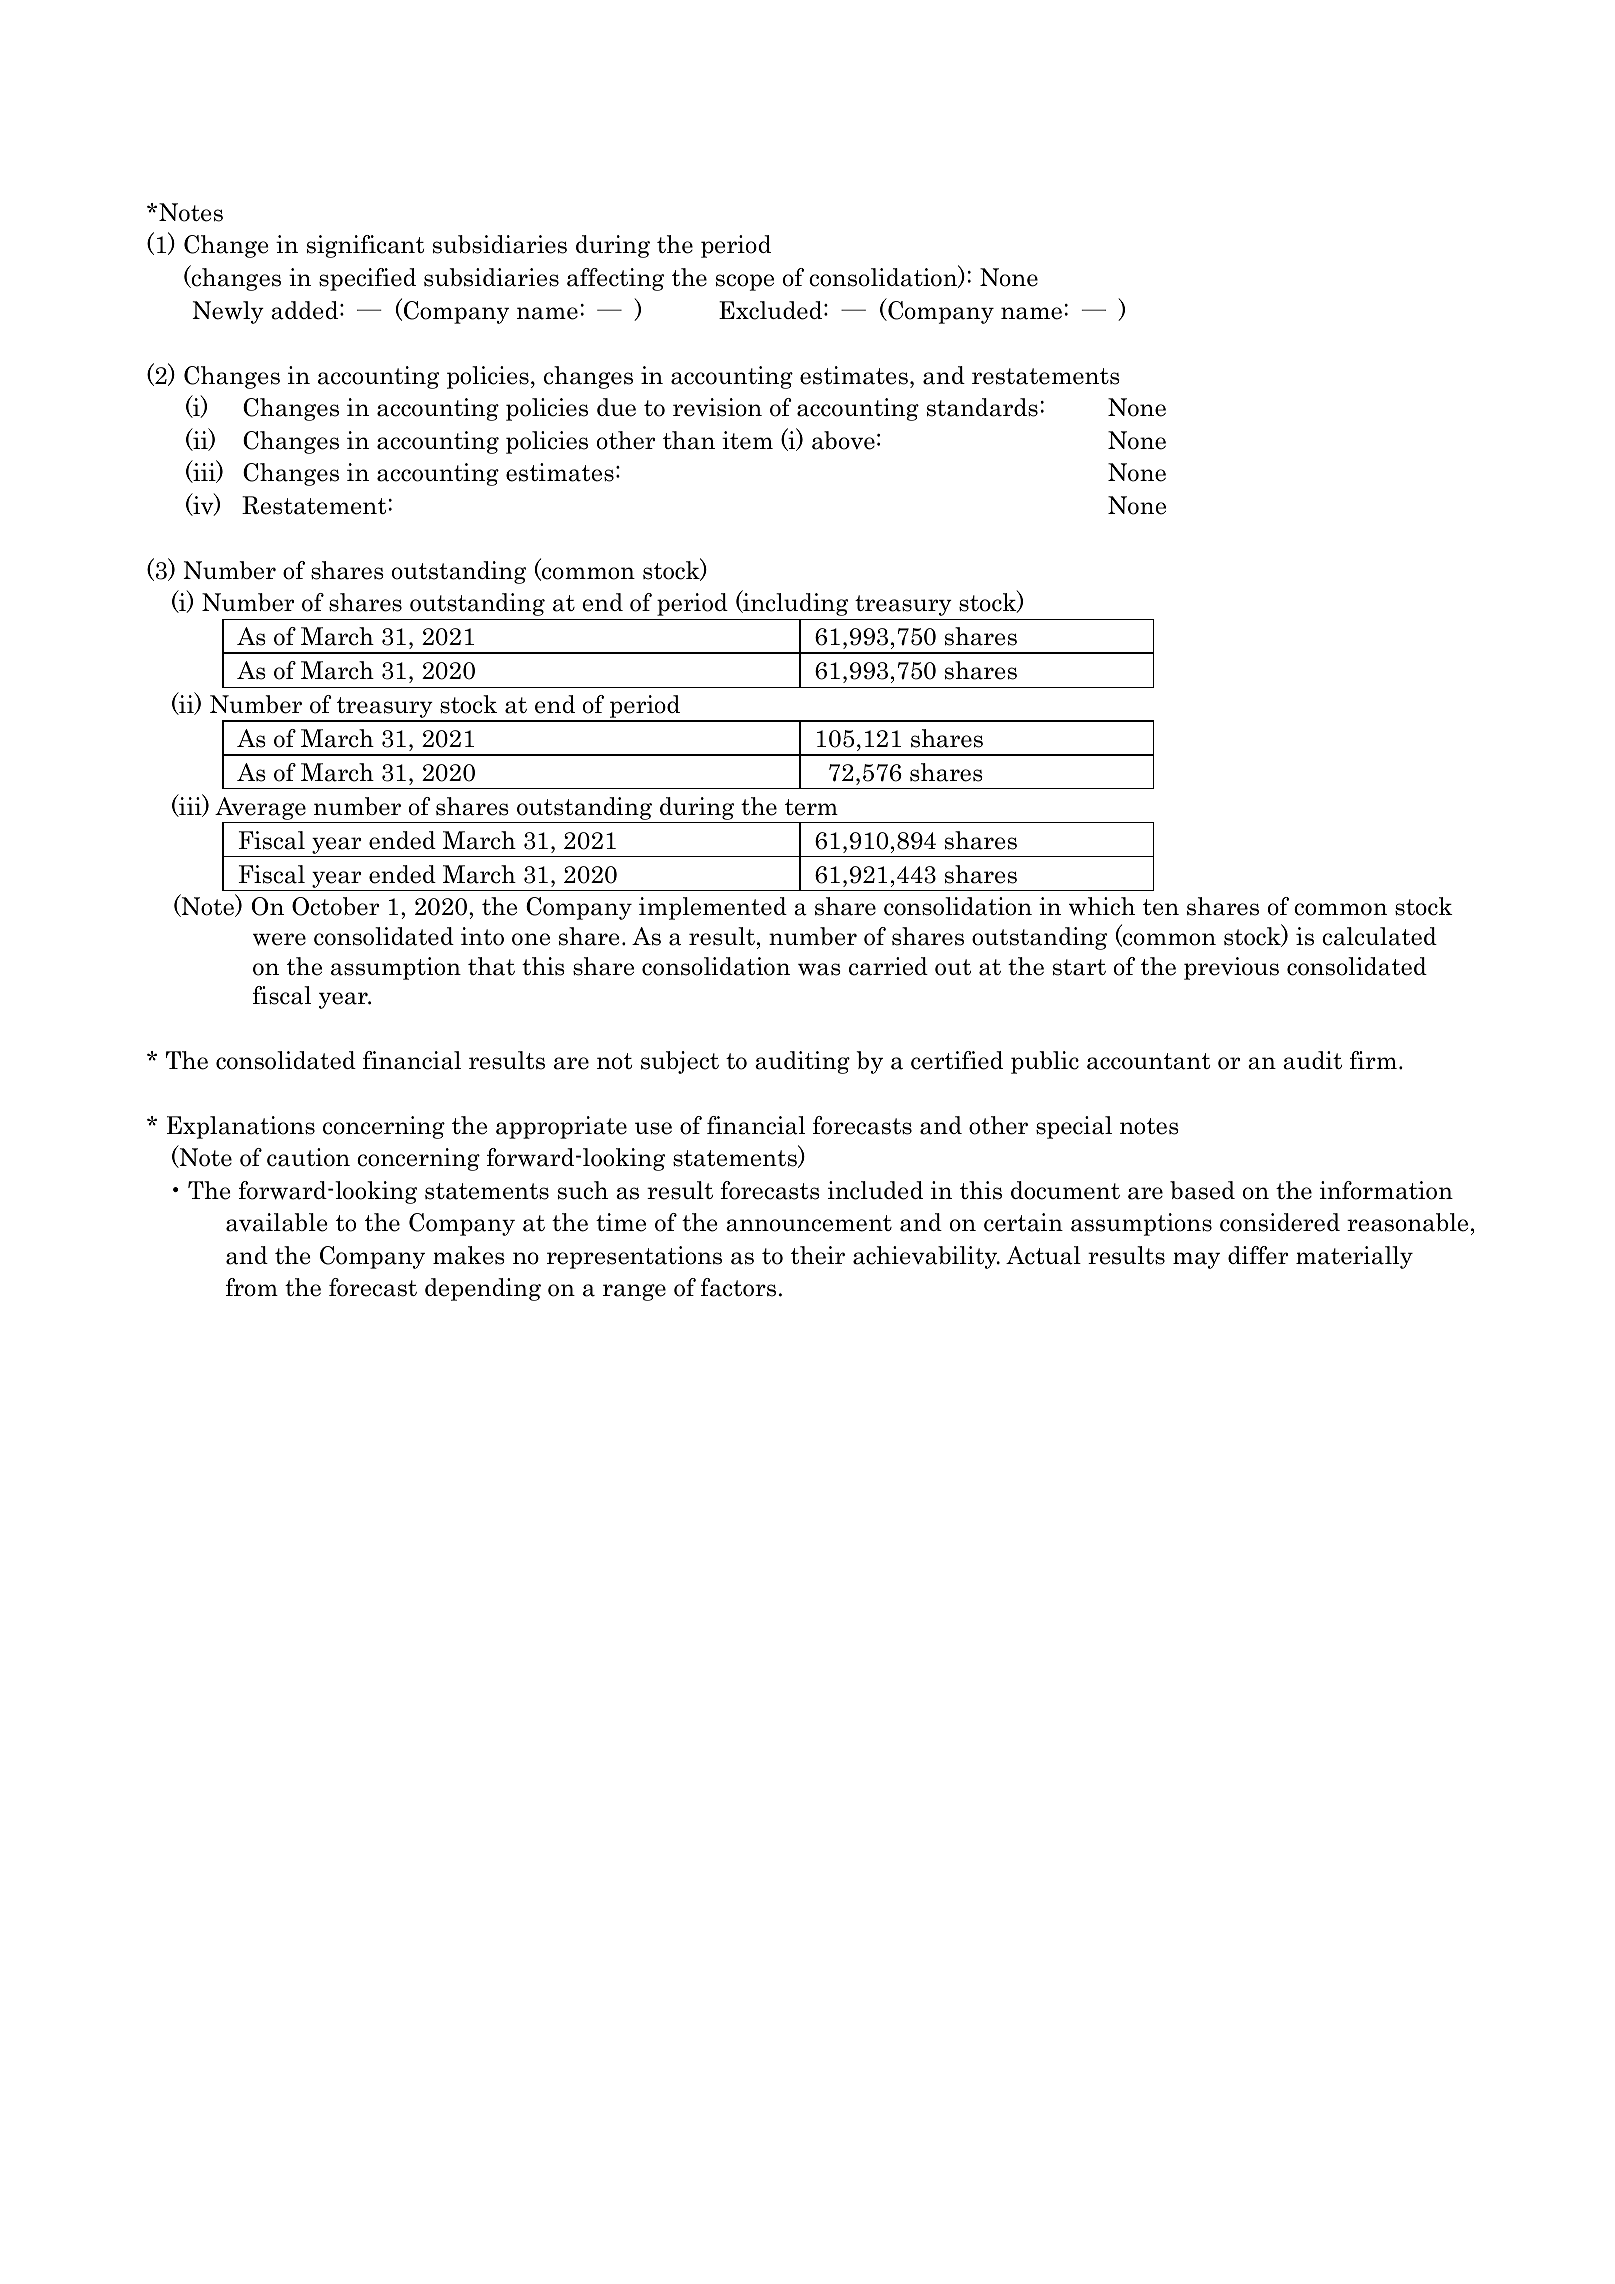 The width and height of the image is (1615, 2284). Describe the element at coordinates (745, 282) in the image. I see `scope` at that location.
